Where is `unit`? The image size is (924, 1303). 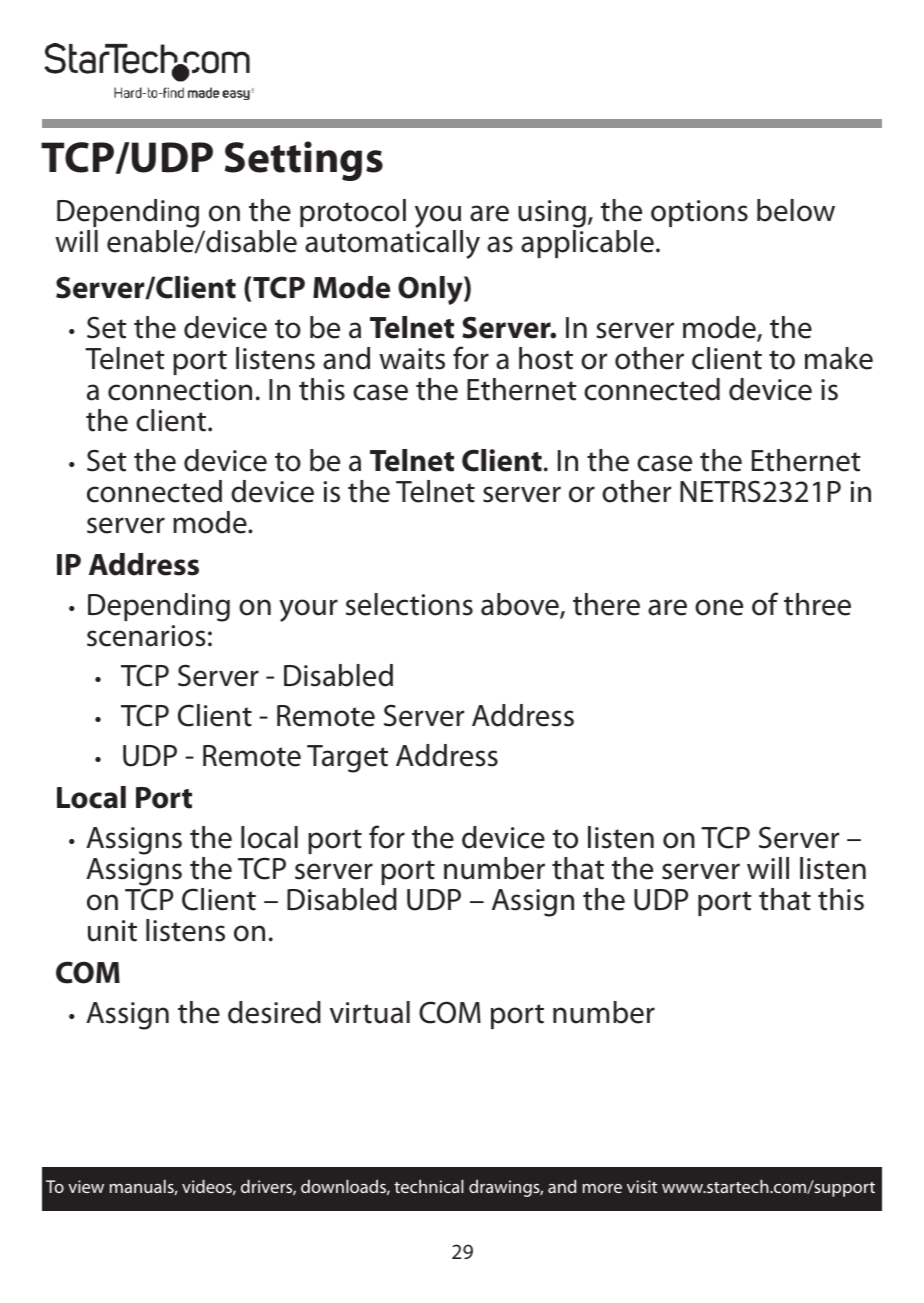 unit is located at coordinates (112, 931).
